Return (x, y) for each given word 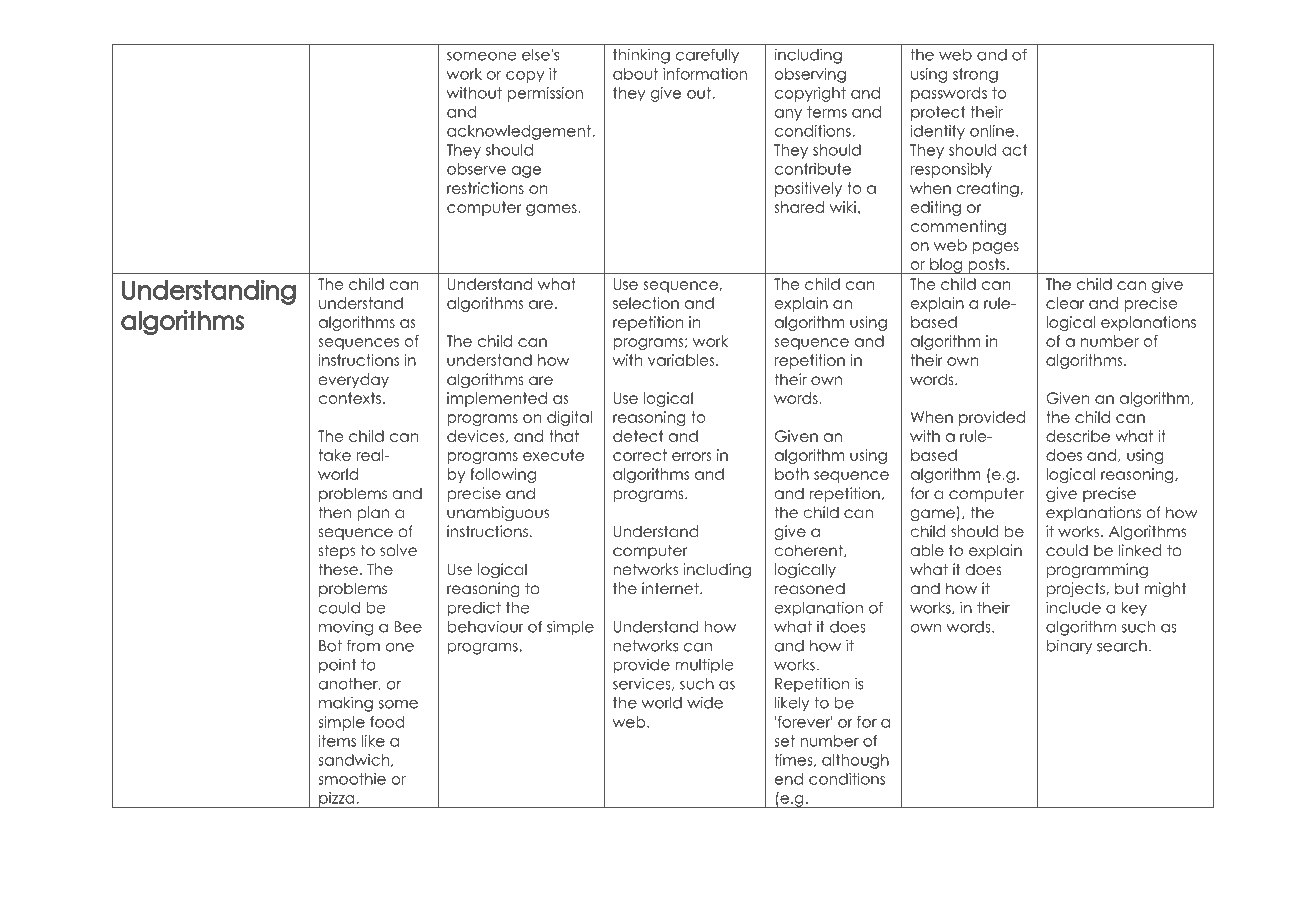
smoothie (352, 779)
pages (995, 248)
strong (975, 75)
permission (545, 94)
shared (799, 207)
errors (692, 456)
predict (474, 609)
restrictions (485, 188)
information (705, 74)
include (1073, 607)
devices (477, 436)
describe (1078, 436)
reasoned (809, 588)
